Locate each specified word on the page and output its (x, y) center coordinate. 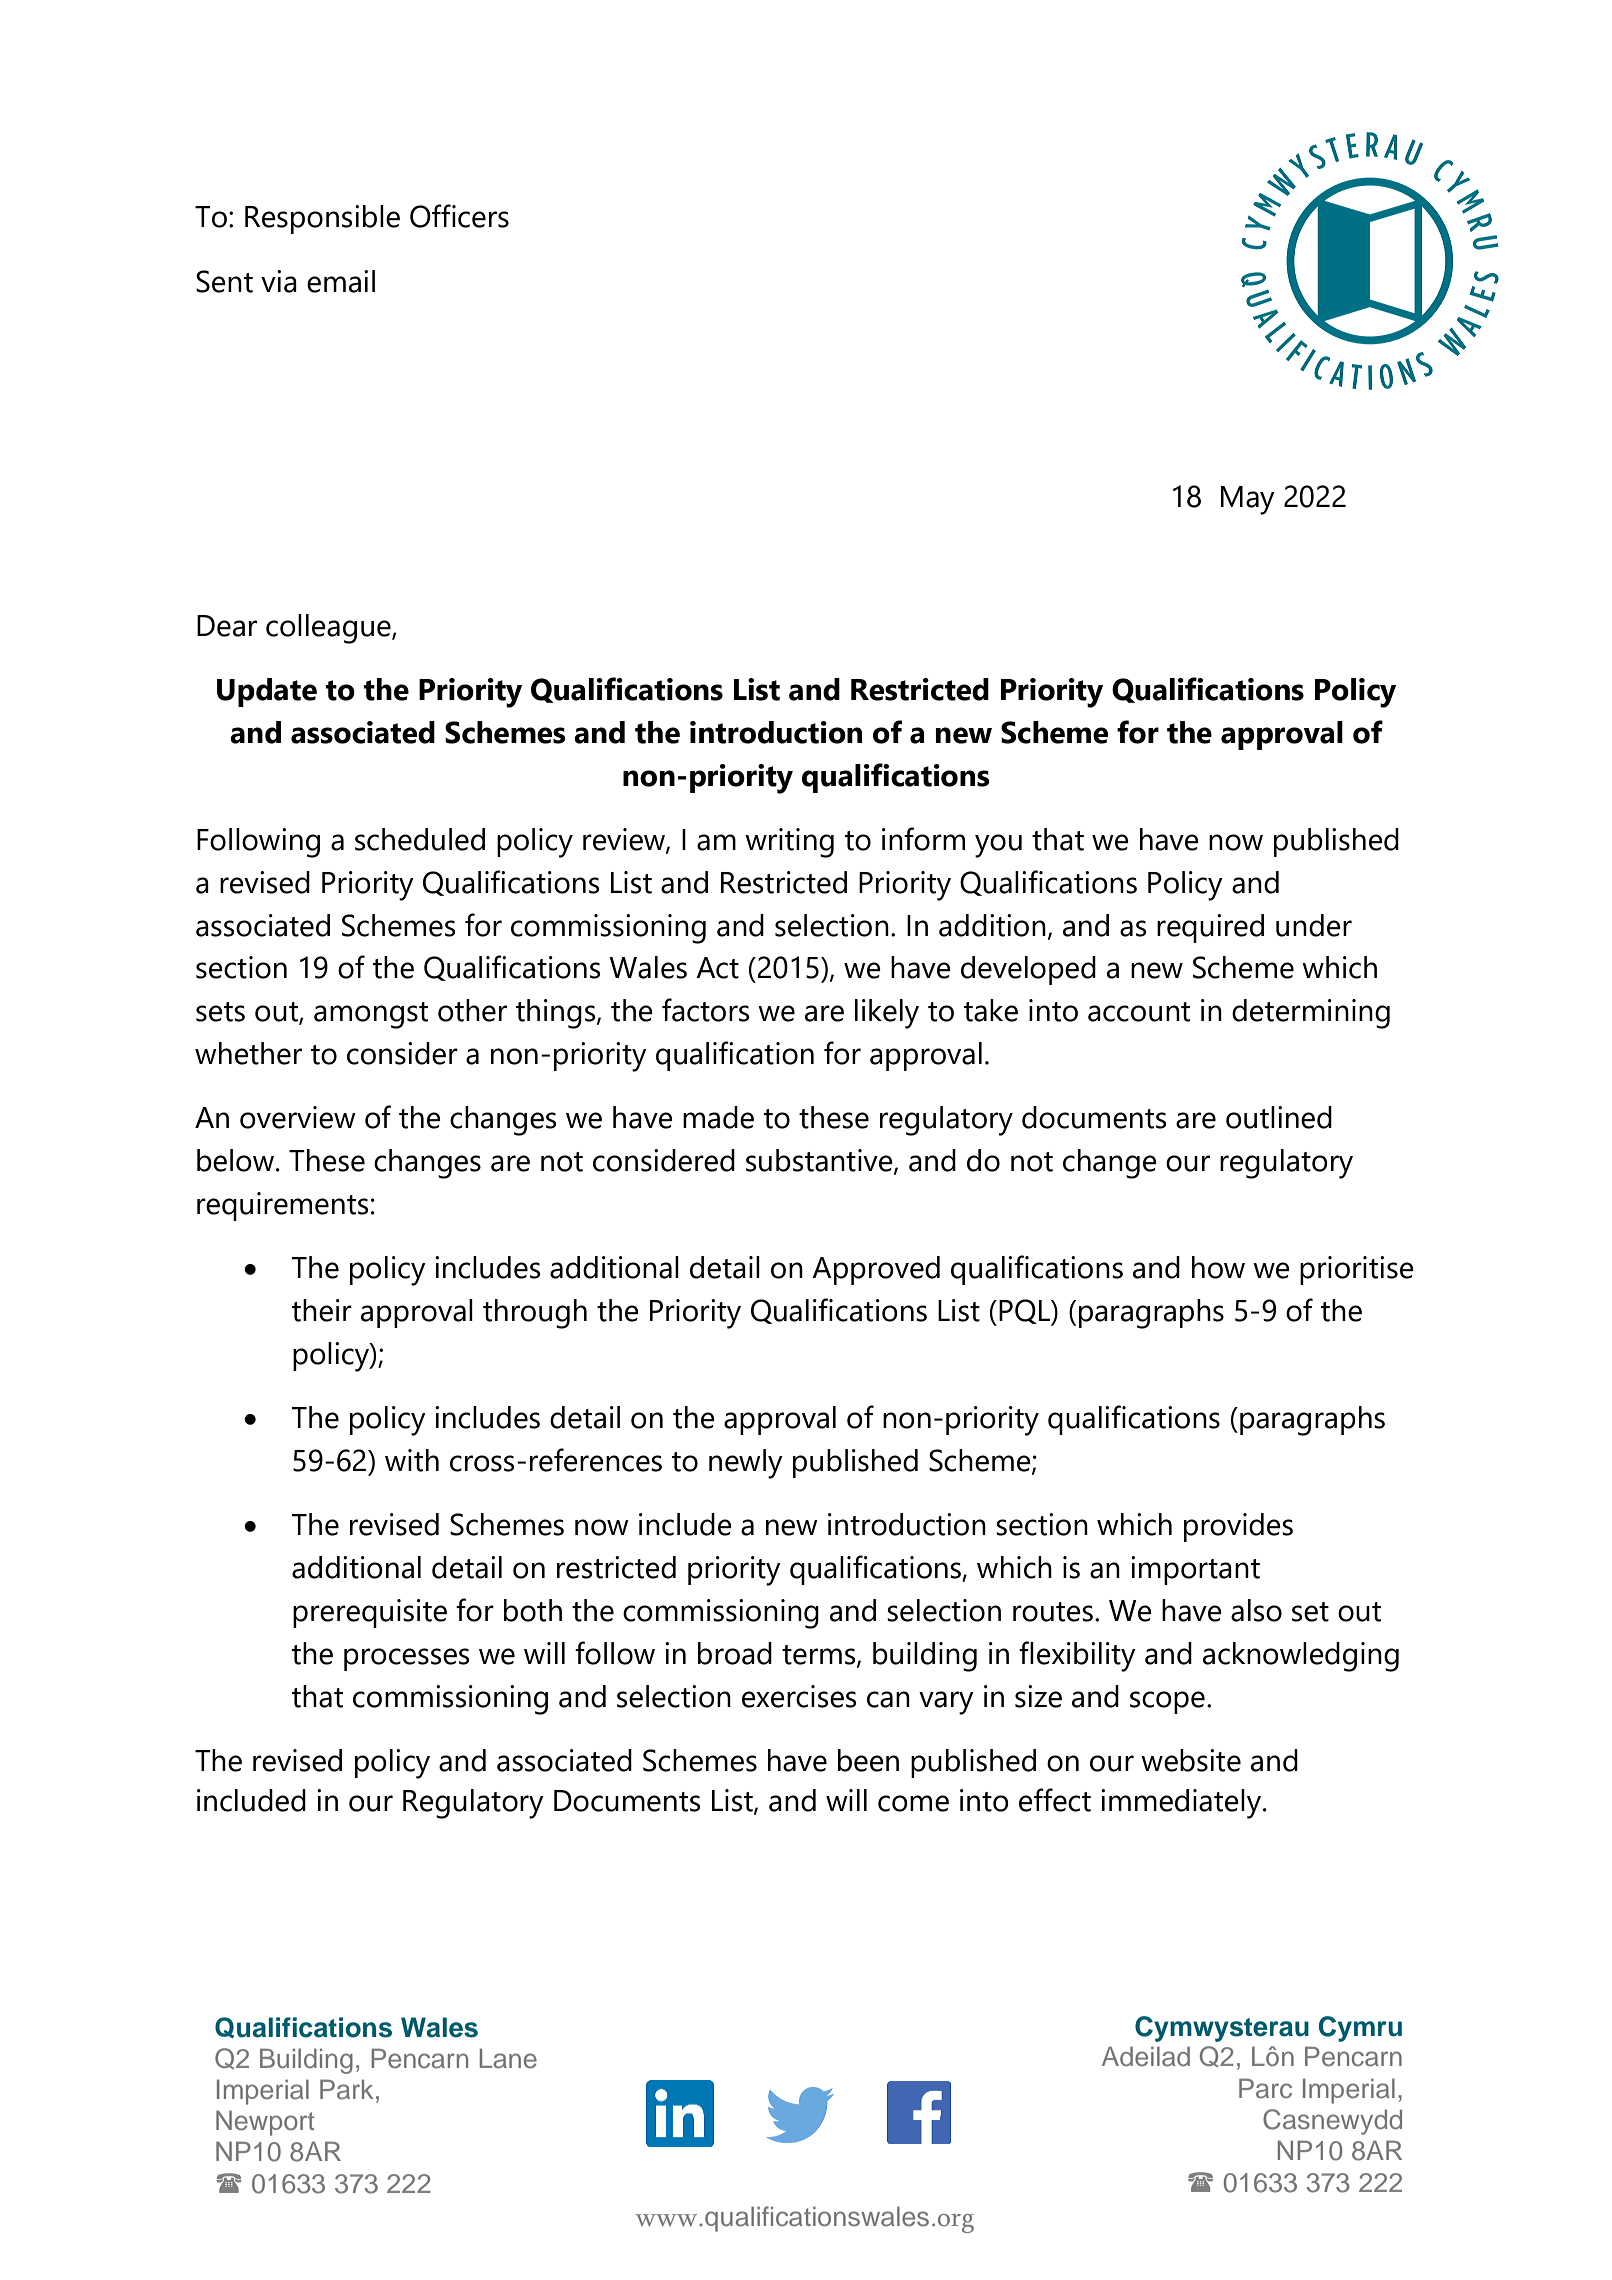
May (1248, 500)
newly (746, 1464)
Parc (1265, 2088)
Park (346, 2089)
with (412, 1460)
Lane (508, 2058)
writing (789, 843)
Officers (459, 216)
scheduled (420, 839)
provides (1238, 1527)
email (341, 281)
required (1210, 928)
